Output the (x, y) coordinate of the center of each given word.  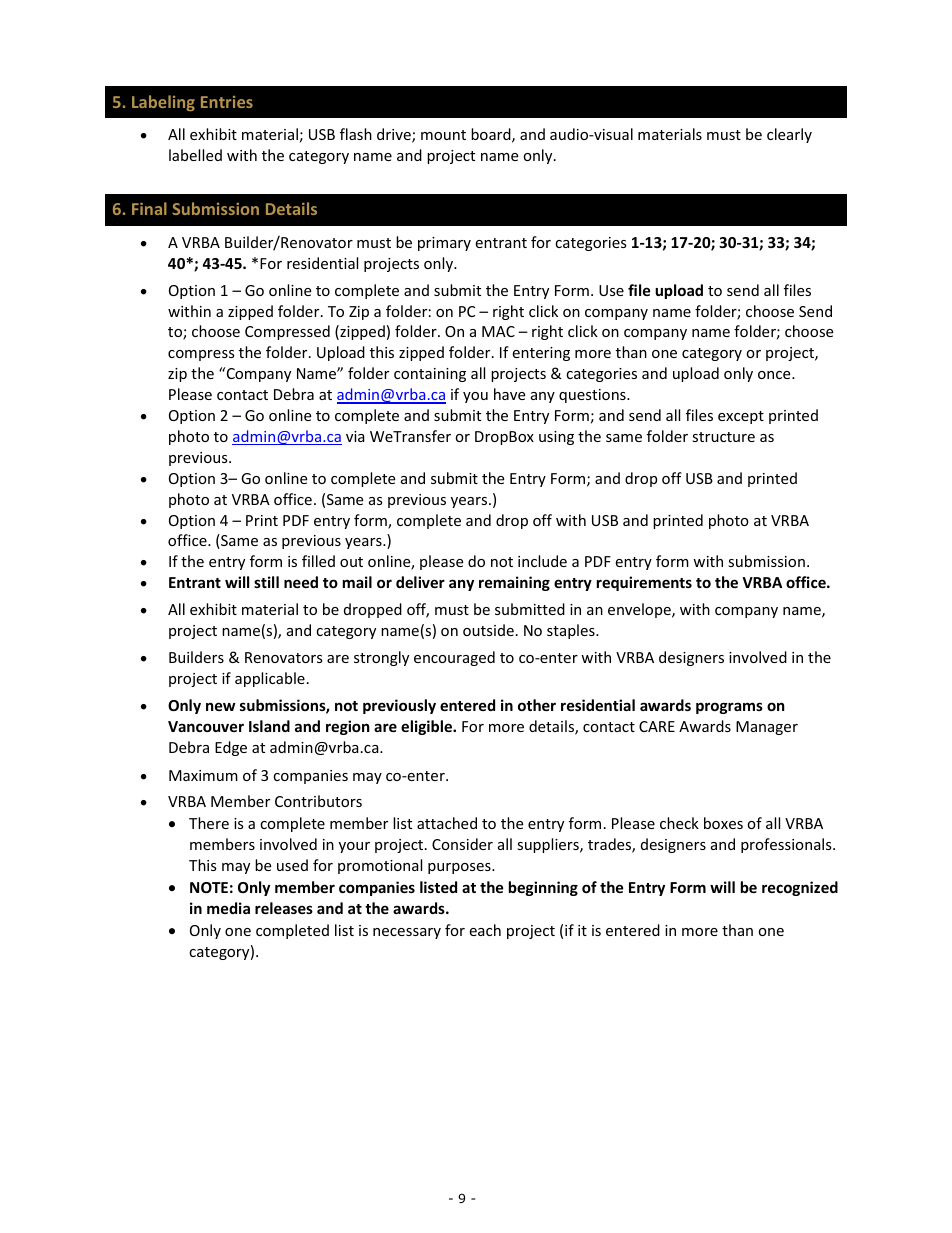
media (228, 908)
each (485, 930)
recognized (800, 888)
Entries (227, 102)
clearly (789, 135)
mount (443, 135)
